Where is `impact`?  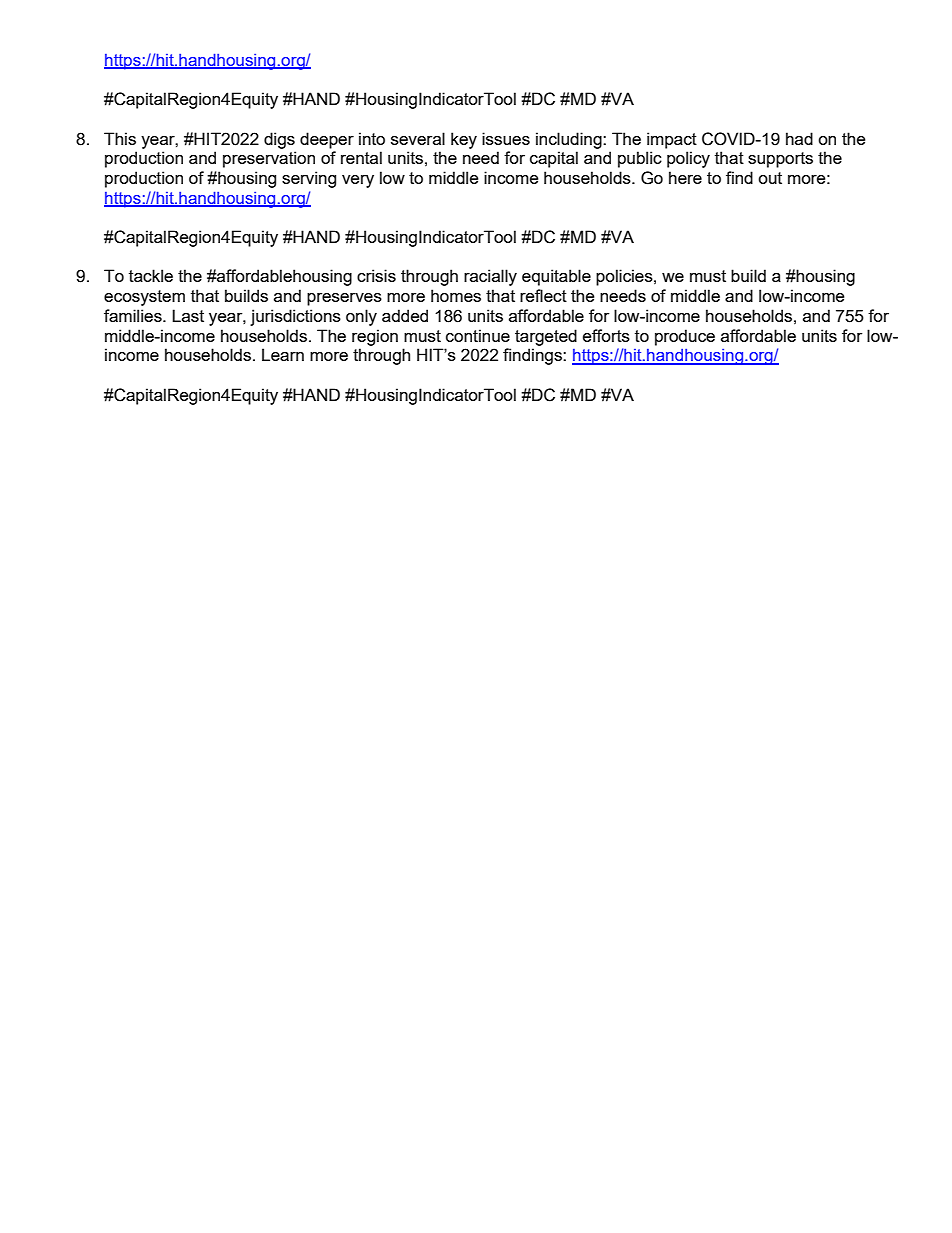 impact is located at coordinates (672, 140).
